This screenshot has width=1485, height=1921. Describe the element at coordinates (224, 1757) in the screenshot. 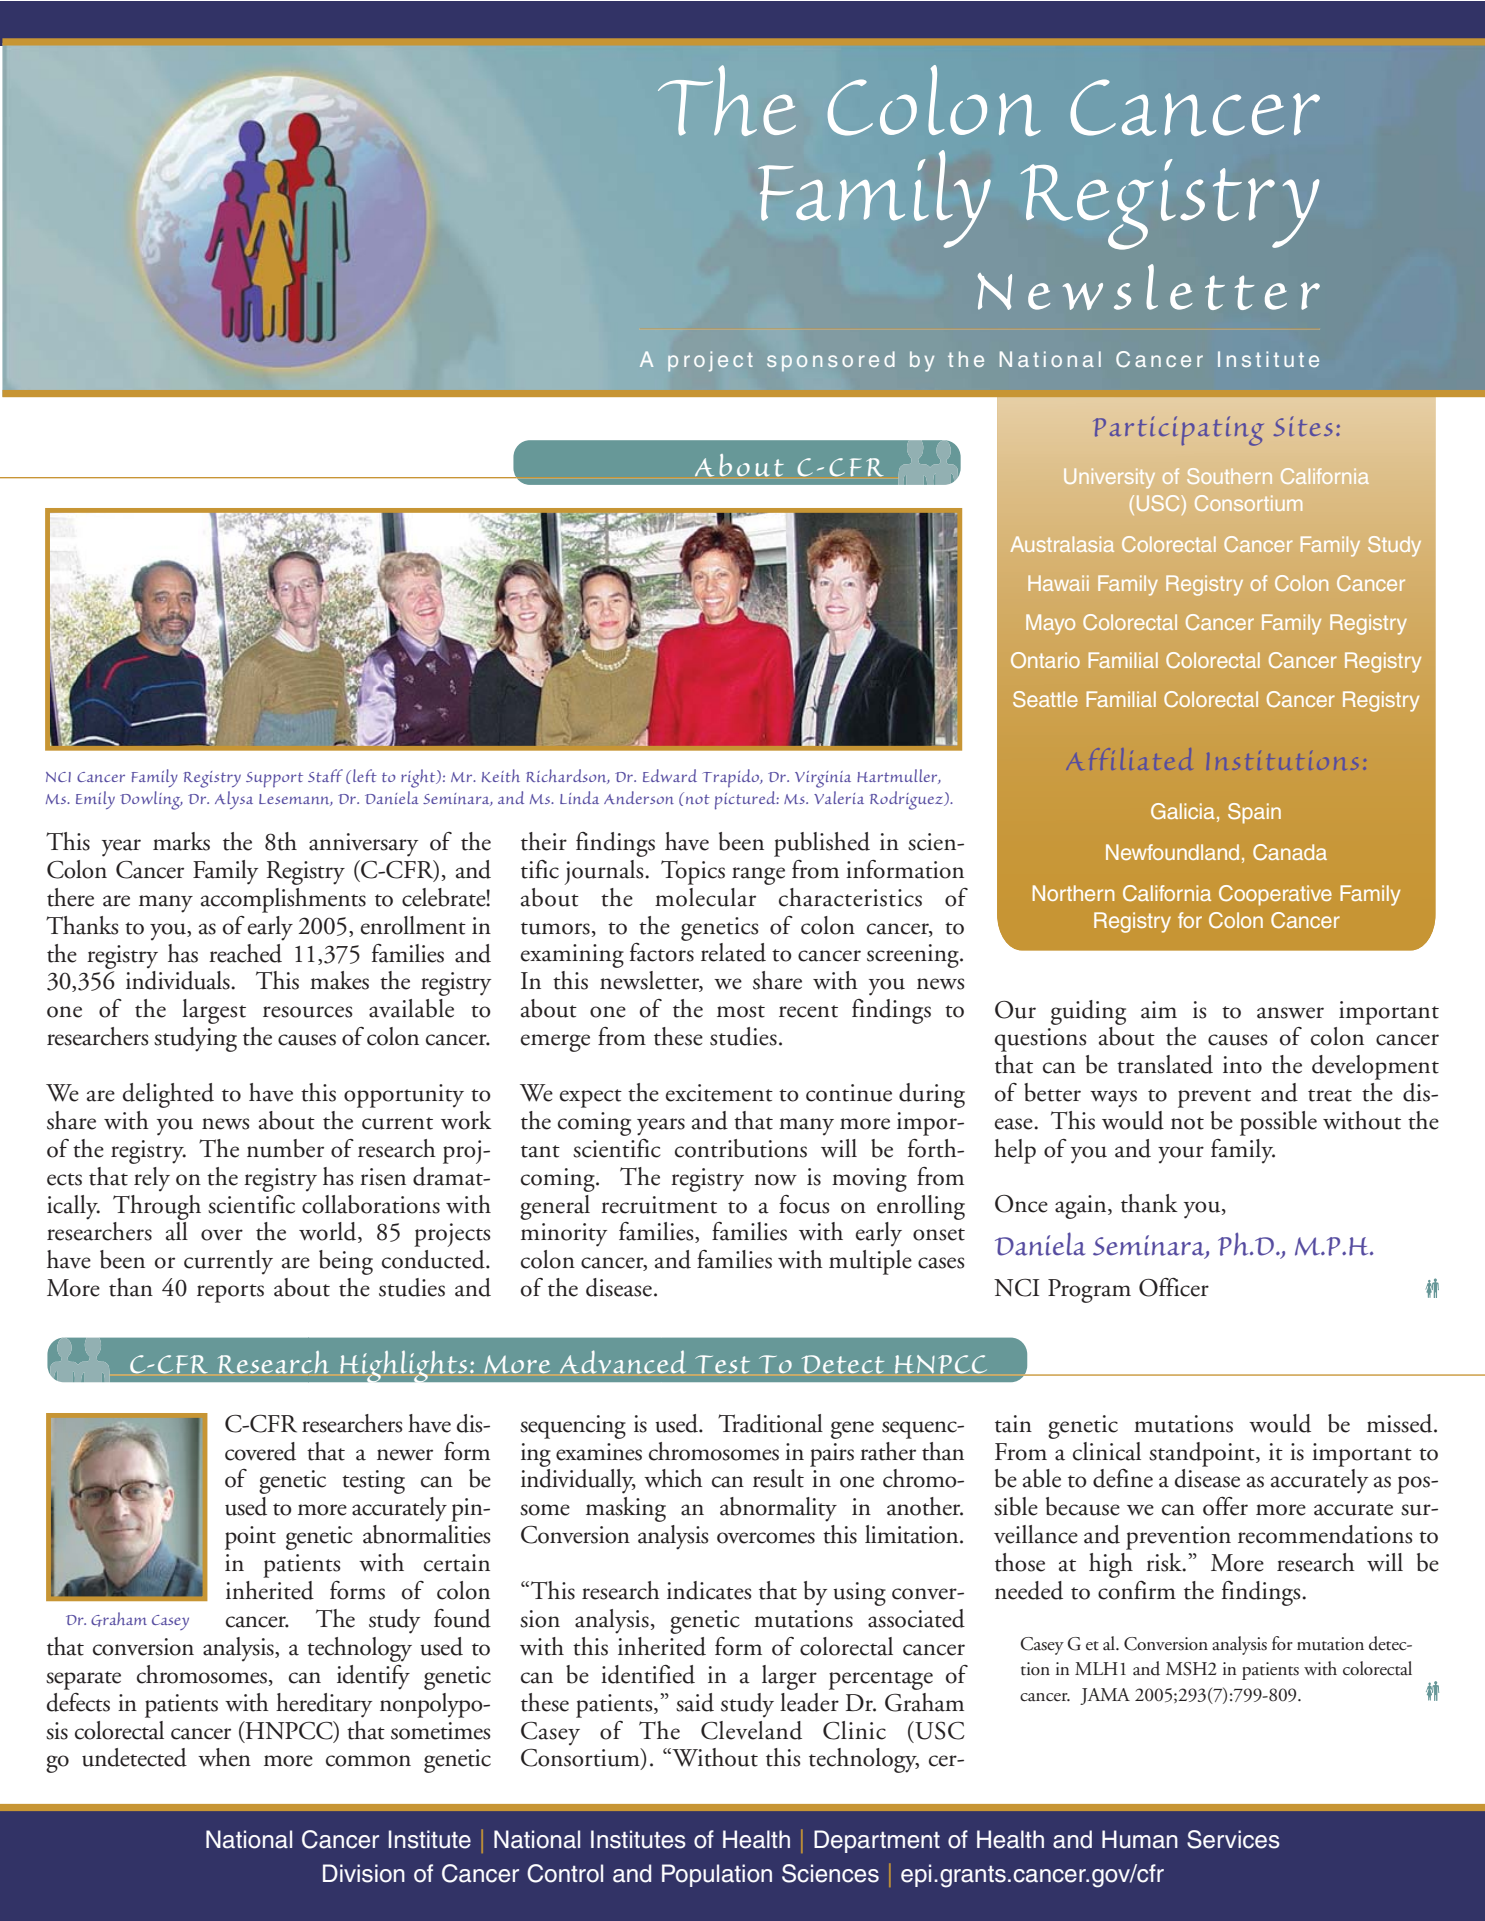

I see `when` at that location.
